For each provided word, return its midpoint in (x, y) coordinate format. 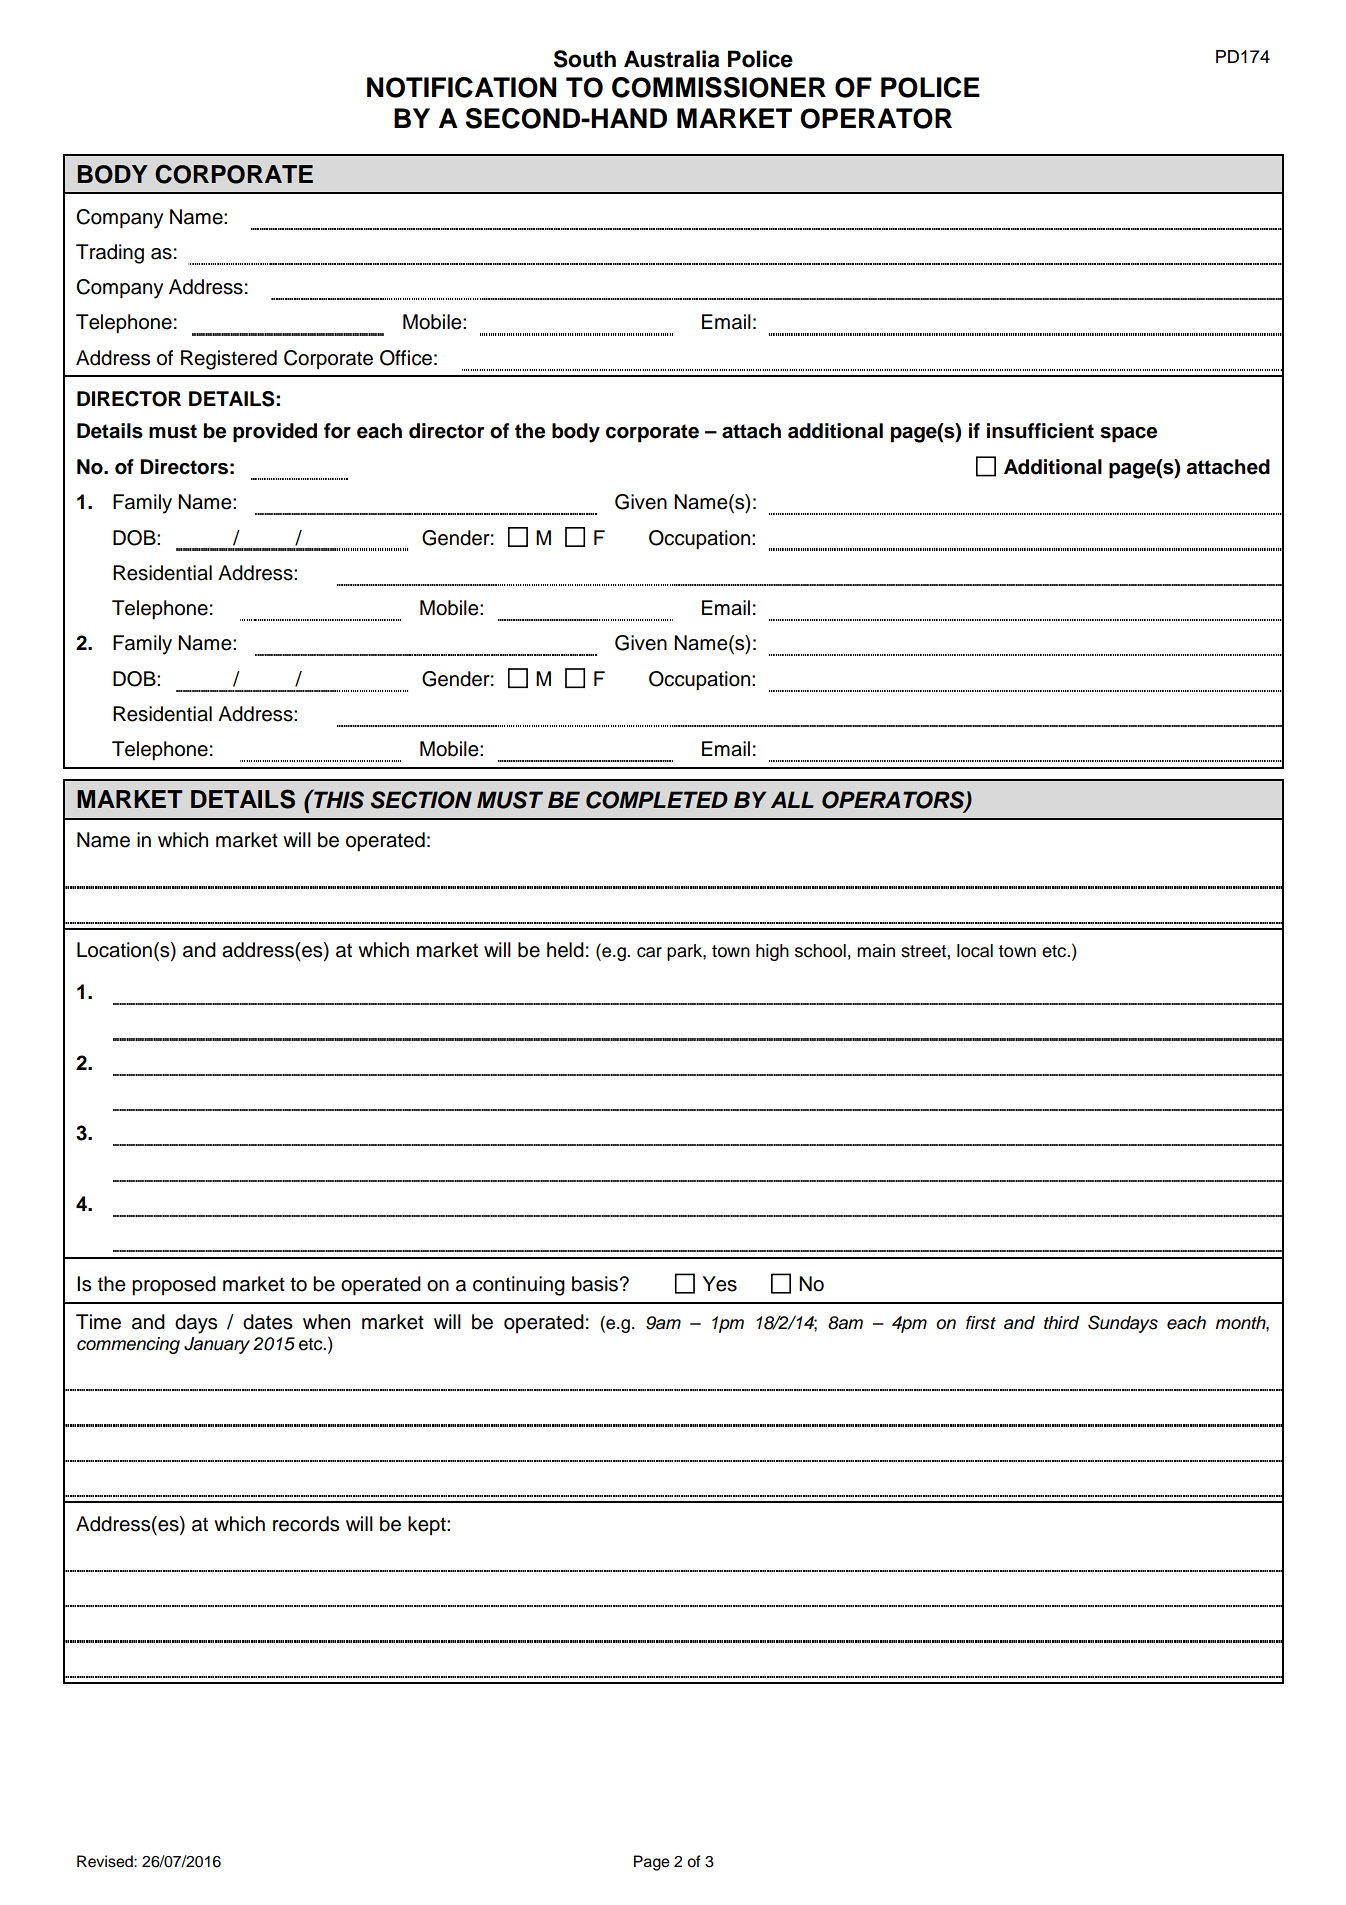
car (649, 952)
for (337, 431)
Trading (110, 254)
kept (428, 1526)
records (306, 1524)
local (975, 951)
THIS (338, 799)
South (585, 59)
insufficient (1040, 431)
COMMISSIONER (719, 87)
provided (275, 433)
